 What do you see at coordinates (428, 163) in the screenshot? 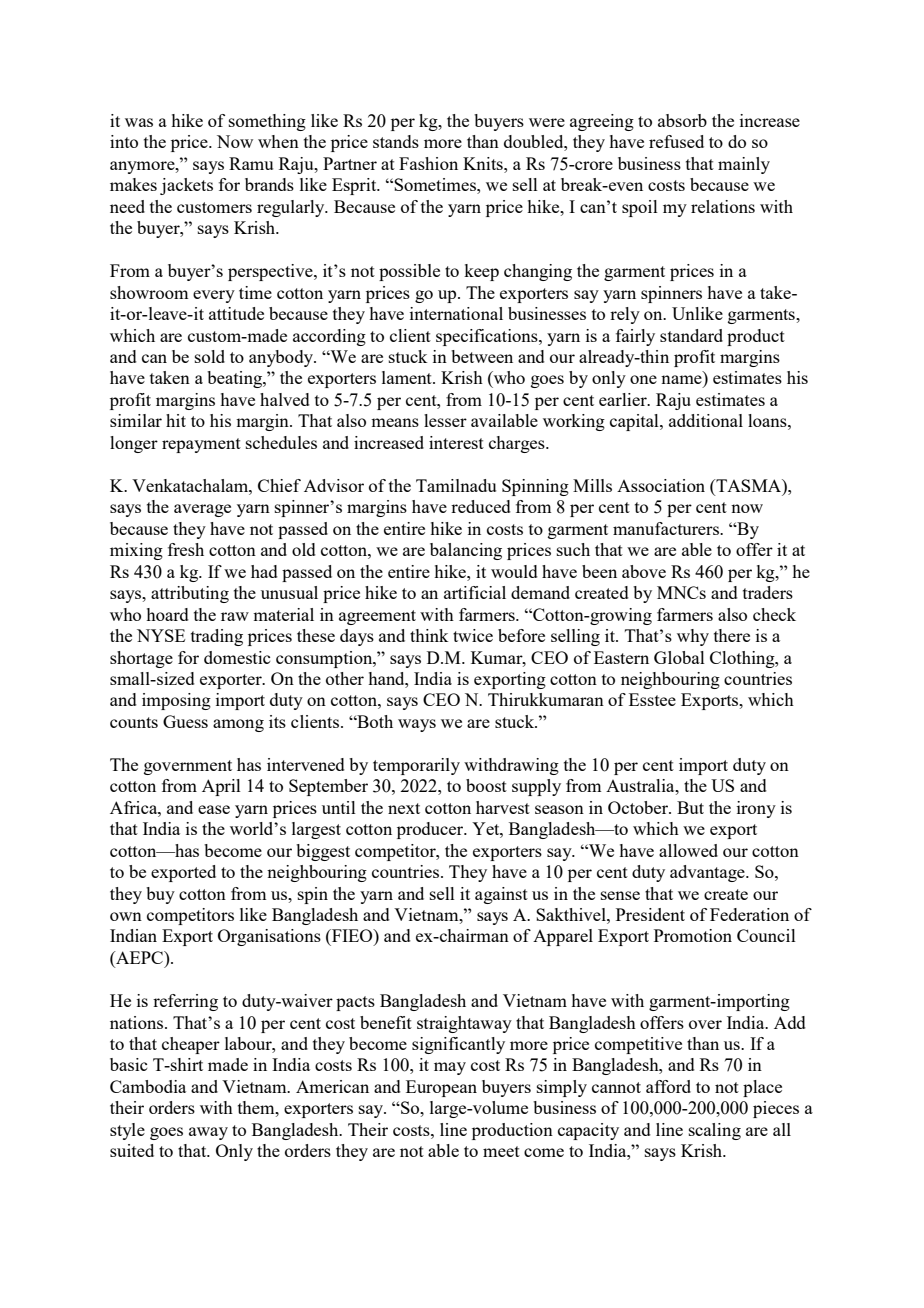
I see `Fashion` at bounding box center [428, 163].
